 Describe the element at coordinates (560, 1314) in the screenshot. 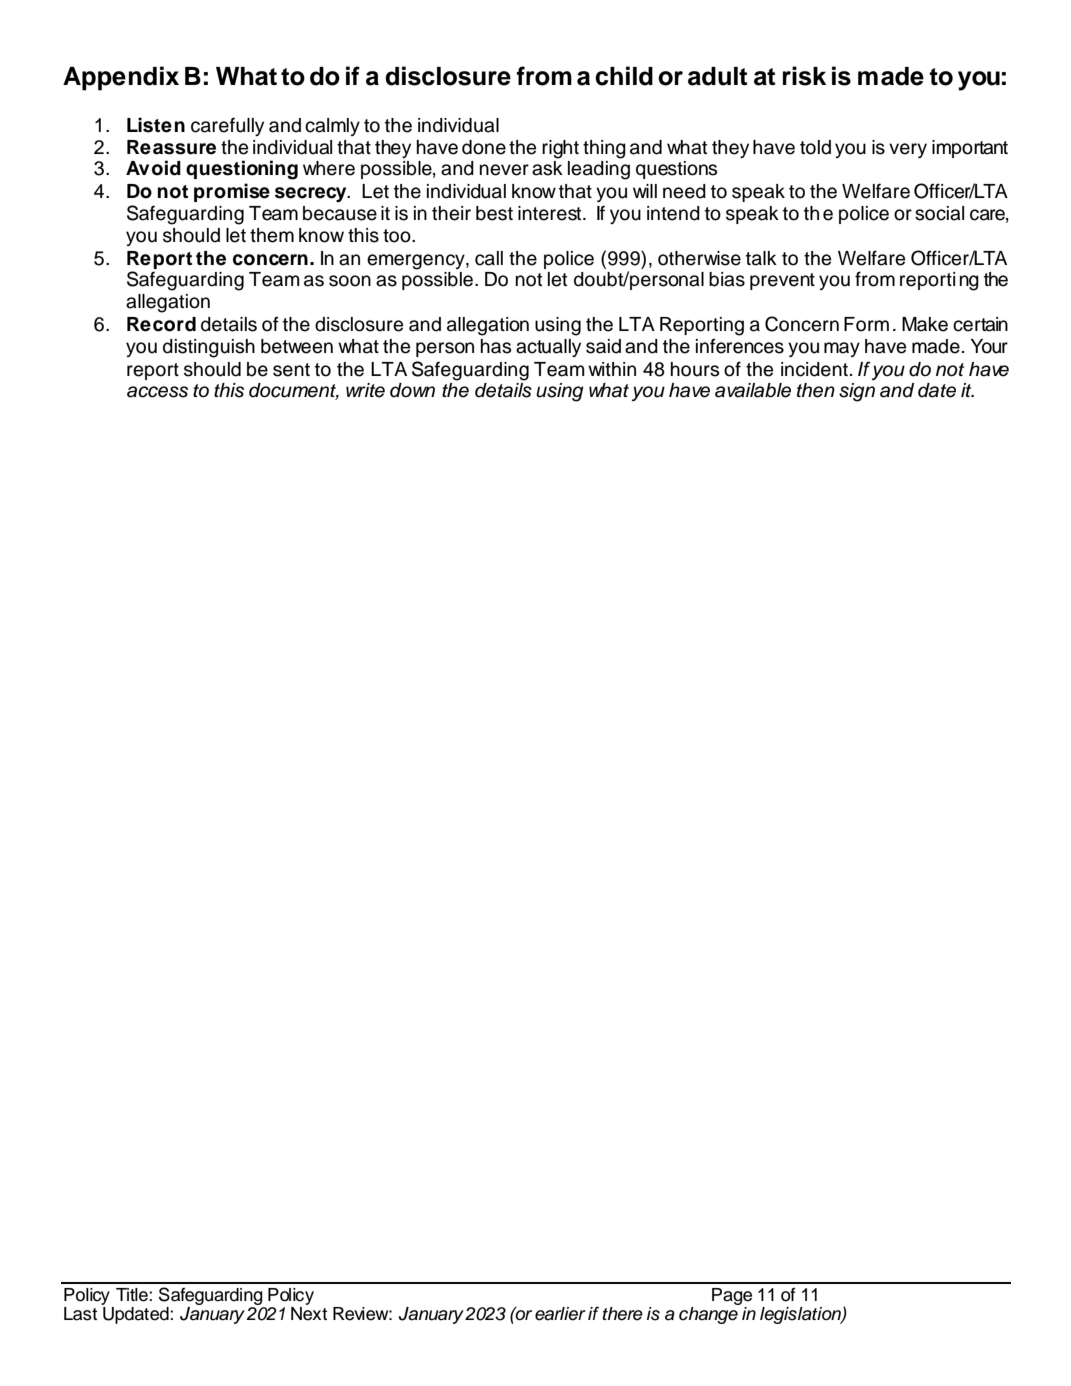

I see `earlier` at that location.
